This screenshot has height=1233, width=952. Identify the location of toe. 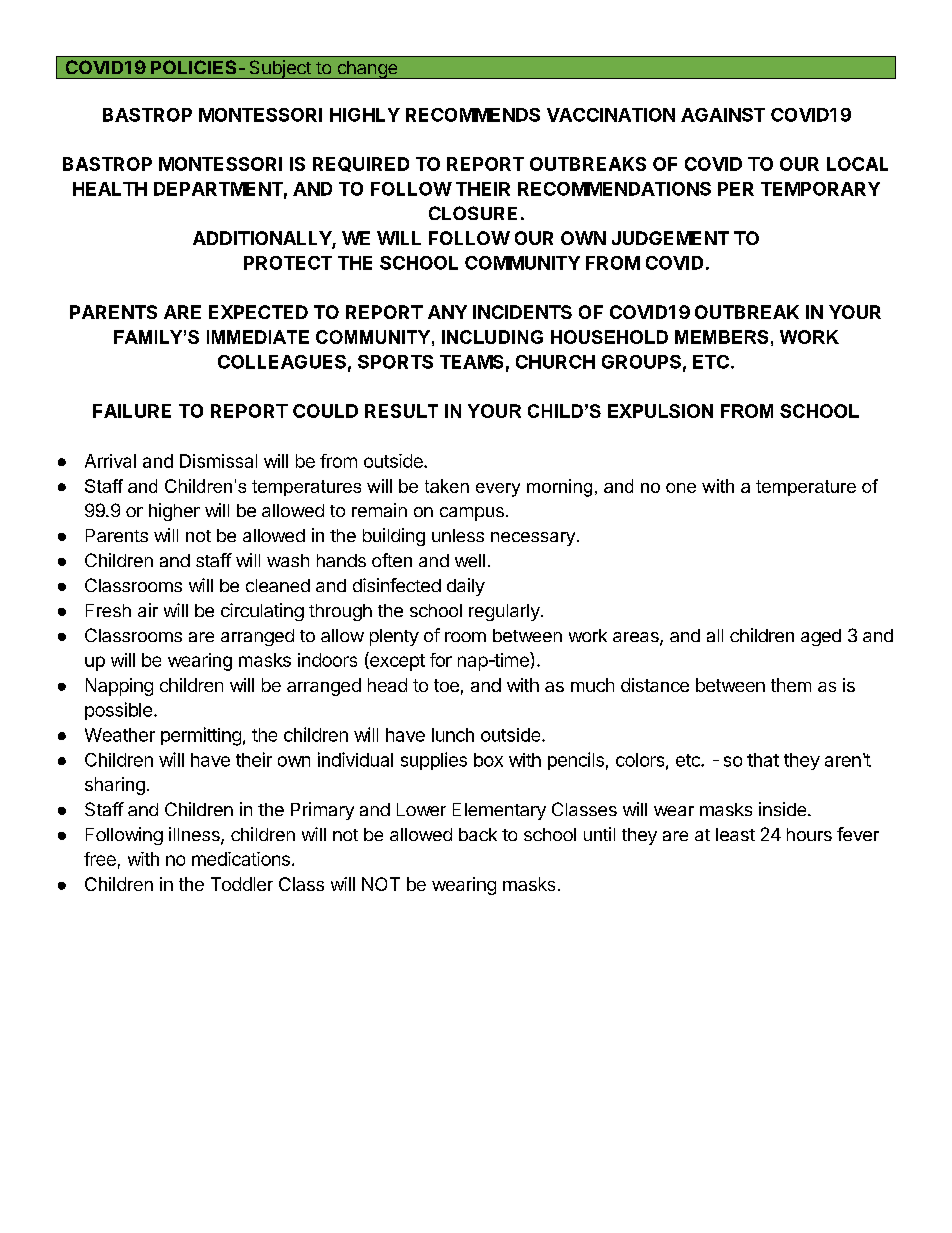
(446, 685).
